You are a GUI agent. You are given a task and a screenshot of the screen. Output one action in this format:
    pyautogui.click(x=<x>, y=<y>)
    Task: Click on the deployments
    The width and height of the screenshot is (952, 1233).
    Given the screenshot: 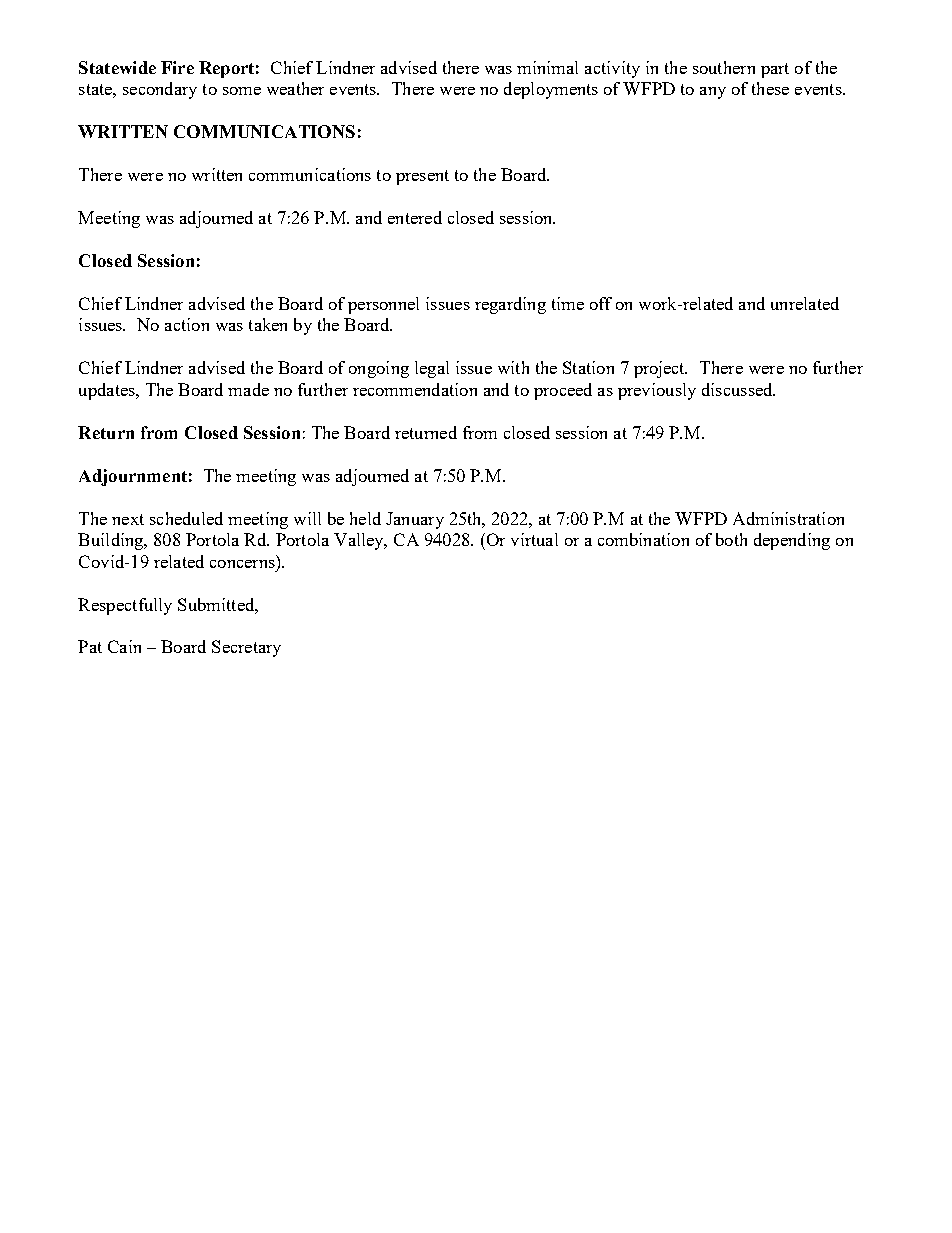 What is the action you would take?
    pyautogui.click(x=551, y=90)
